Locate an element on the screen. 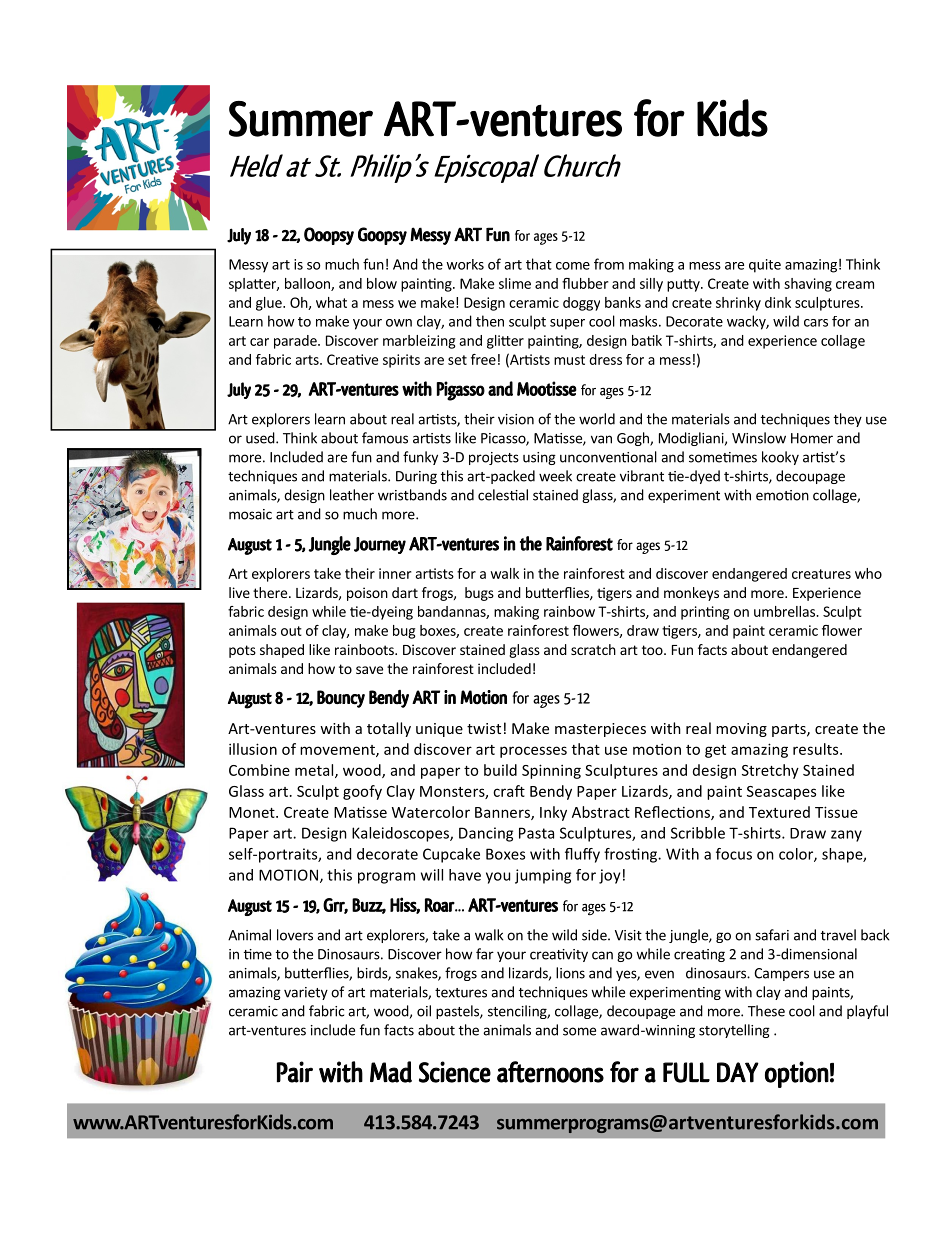 Image resolution: width=952 pixels, height=1233 pixels. Pair is located at coordinates (295, 1072).
